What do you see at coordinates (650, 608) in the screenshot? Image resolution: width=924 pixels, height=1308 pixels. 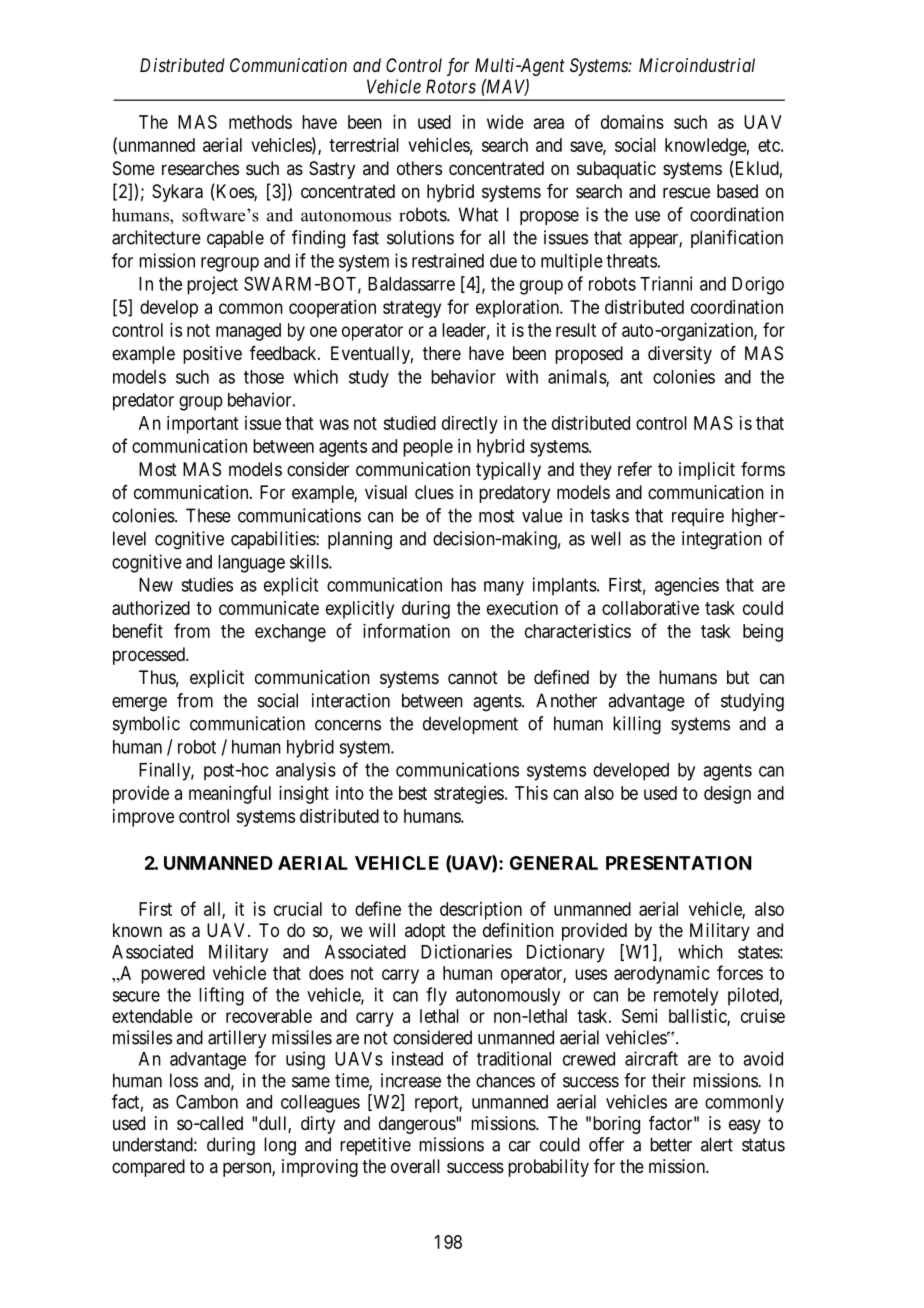 I see `collaborative` at bounding box center [650, 608].
